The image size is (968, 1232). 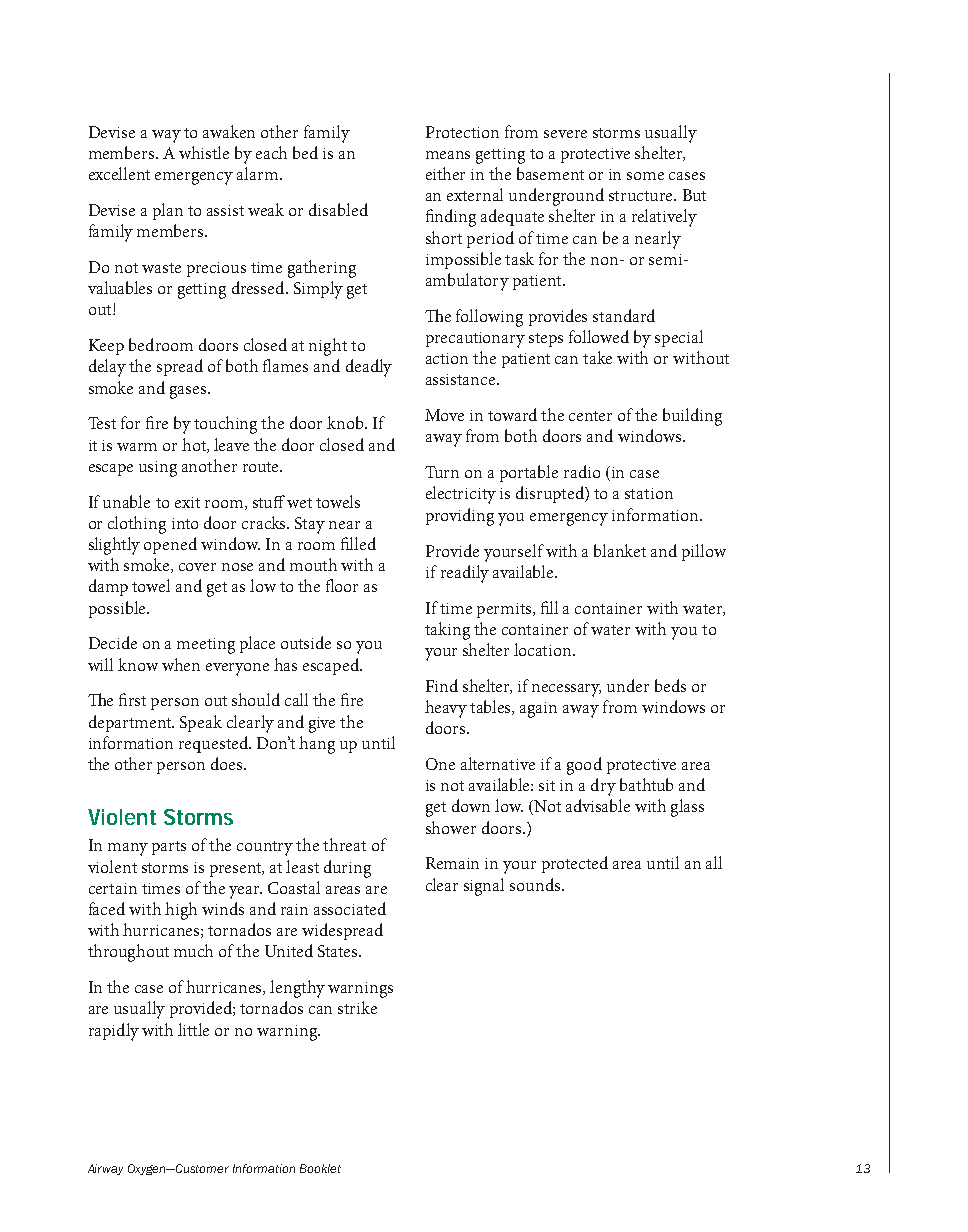 I want to click on Move, so click(x=444, y=415).
